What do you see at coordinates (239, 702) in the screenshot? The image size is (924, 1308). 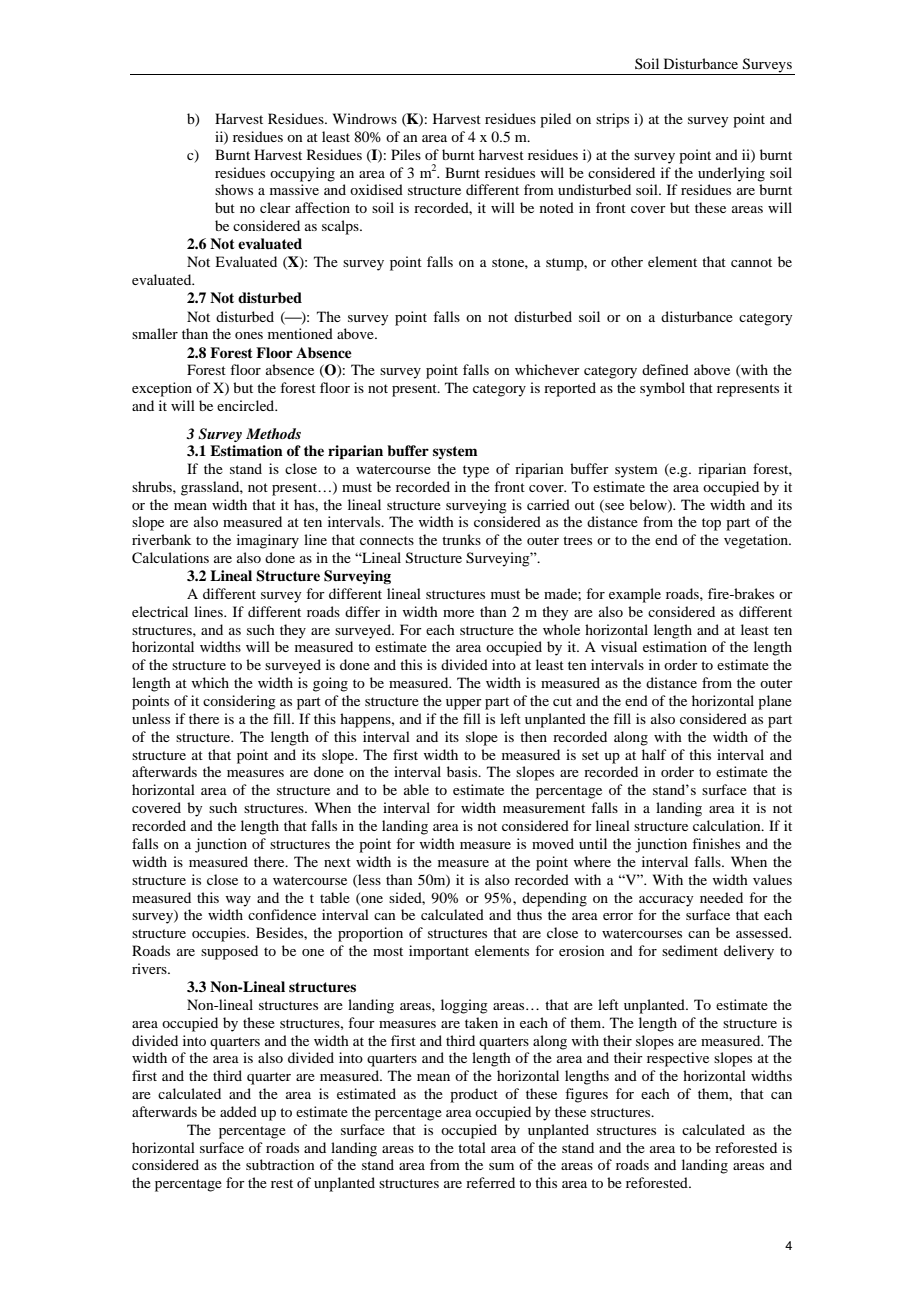 I see `considering` at bounding box center [239, 702].
